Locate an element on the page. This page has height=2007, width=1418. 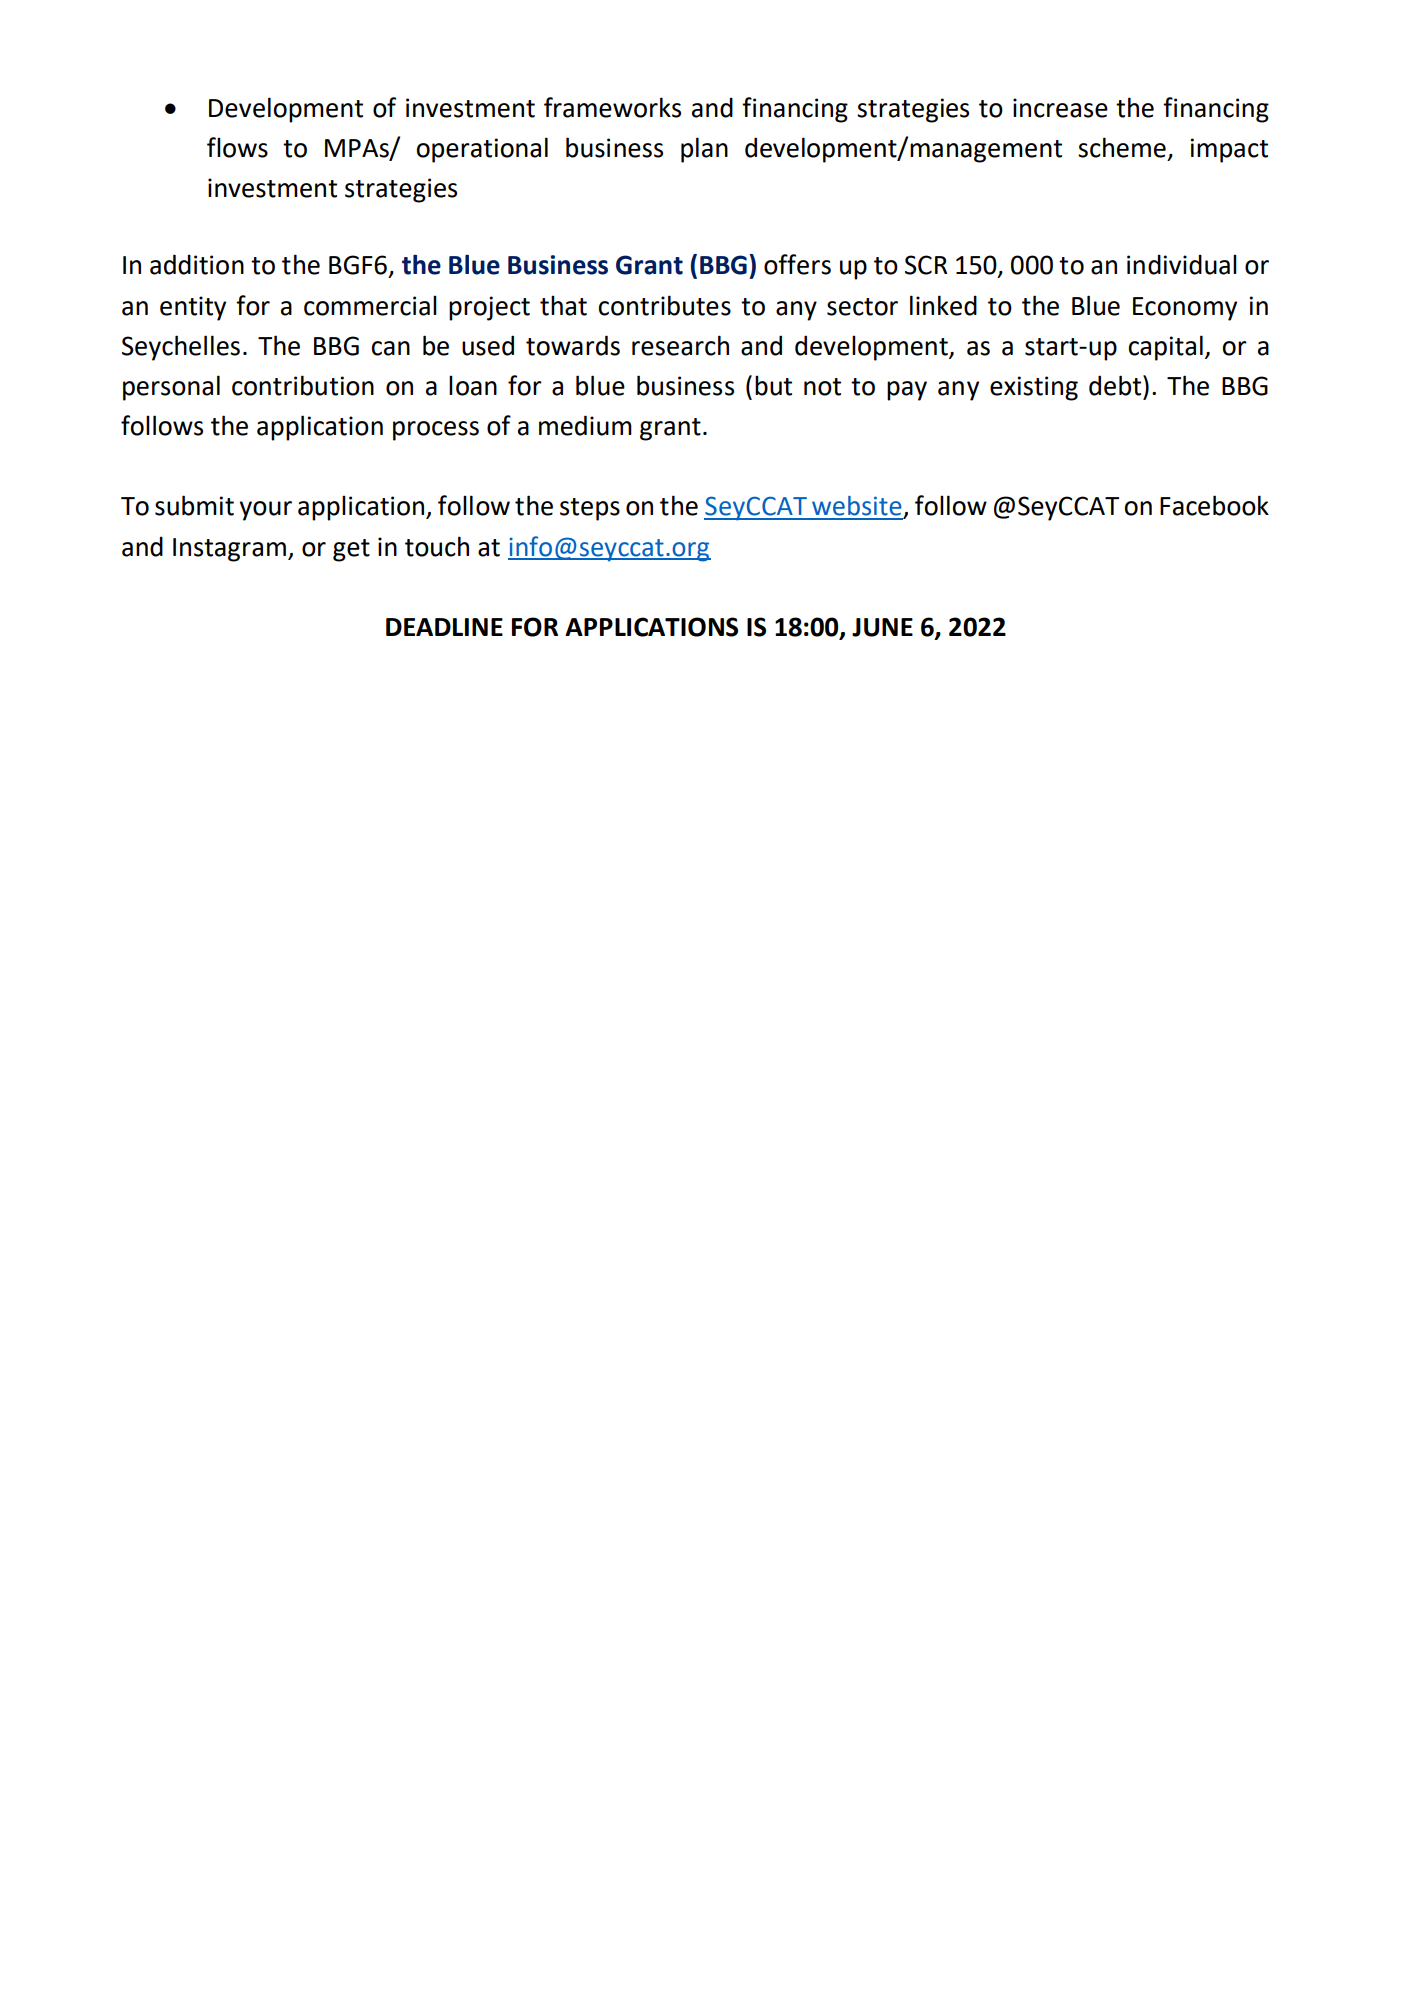
DEADLINE is located at coordinates (444, 627).
